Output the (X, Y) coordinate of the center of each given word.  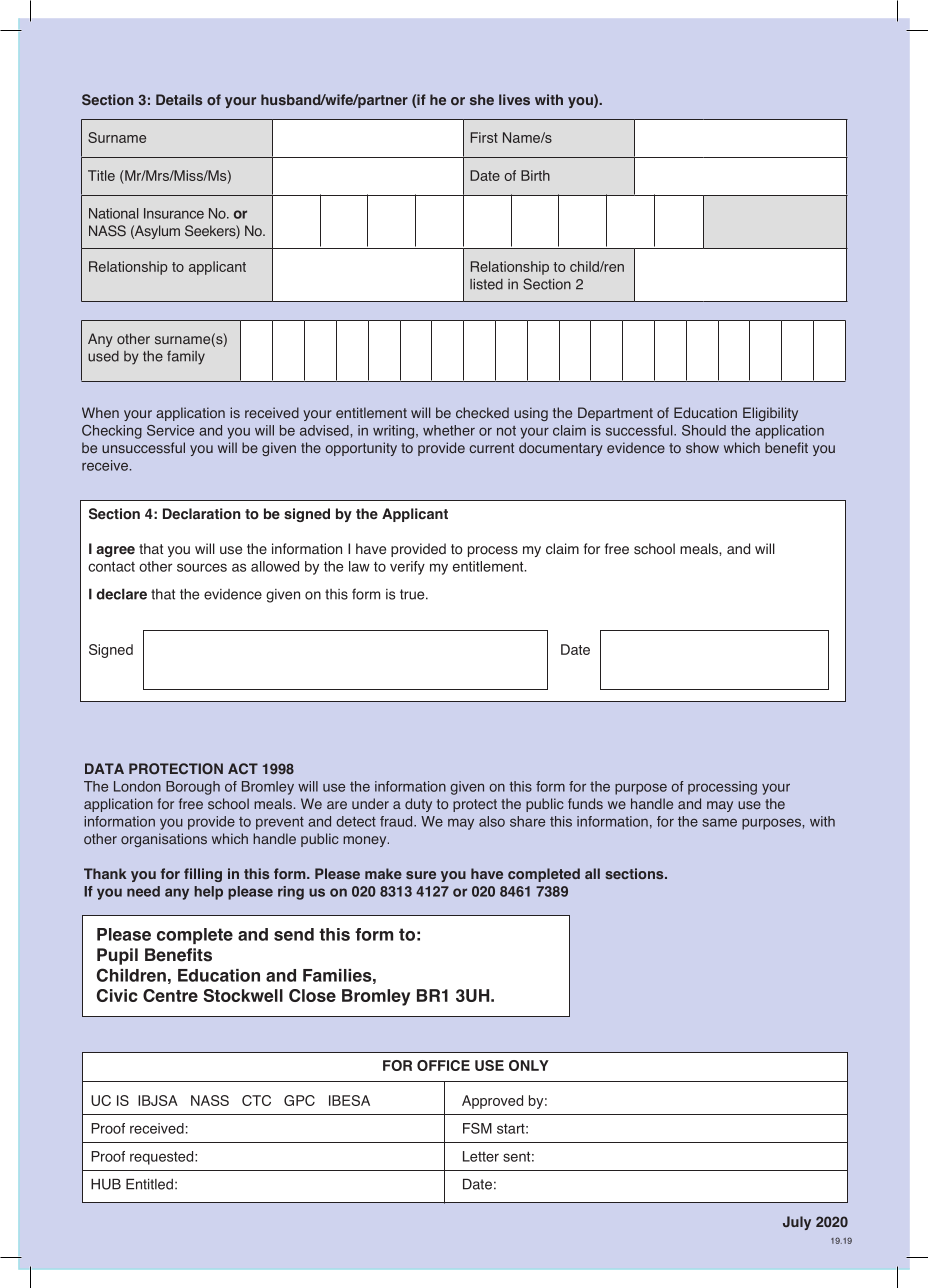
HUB (106, 1184)
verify (407, 568)
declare (121, 594)
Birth (535, 175)
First (484, 137)
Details (179, 99)
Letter (481, 1156)
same (719, 822)
